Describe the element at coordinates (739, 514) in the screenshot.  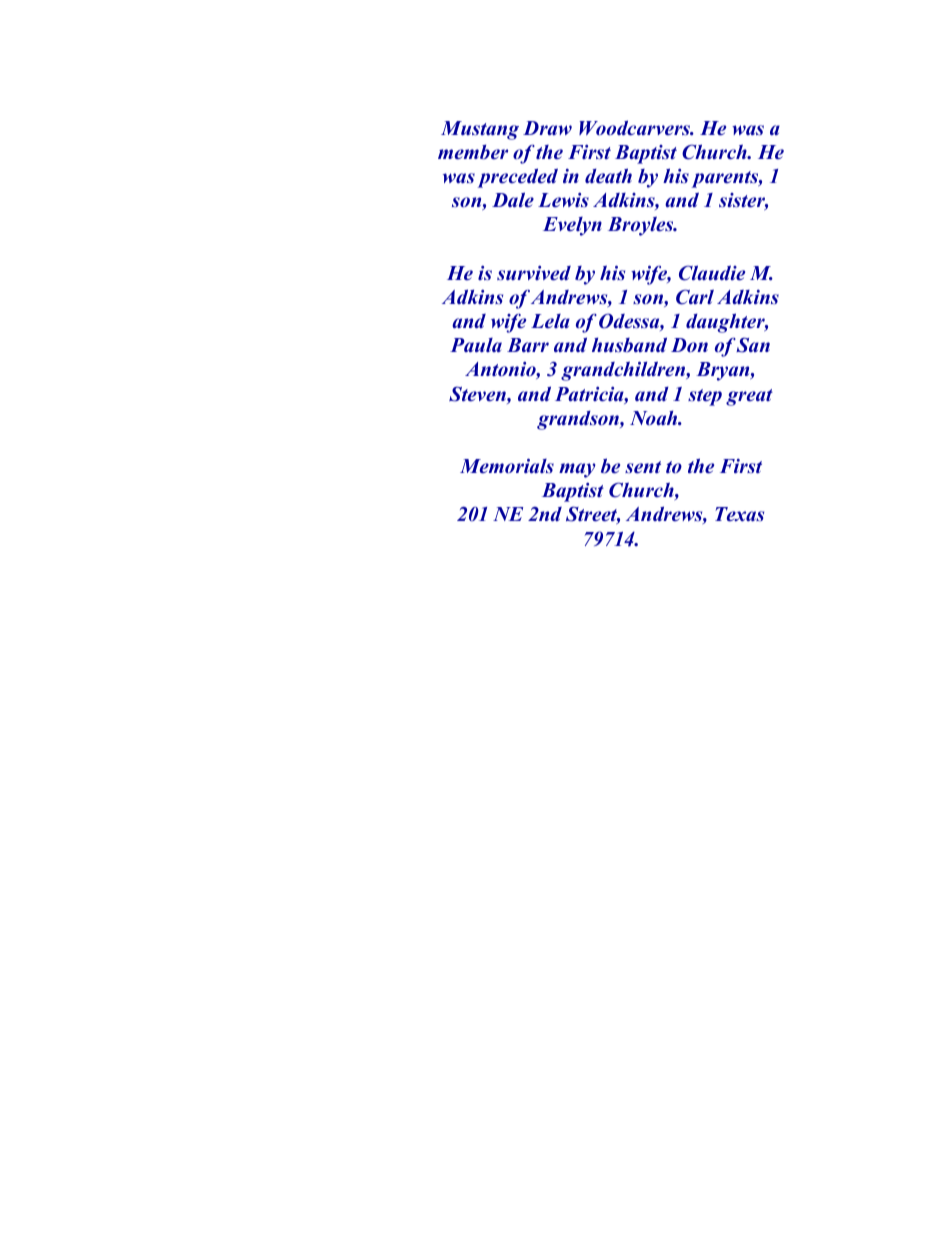
I see `Texas` at that location.
